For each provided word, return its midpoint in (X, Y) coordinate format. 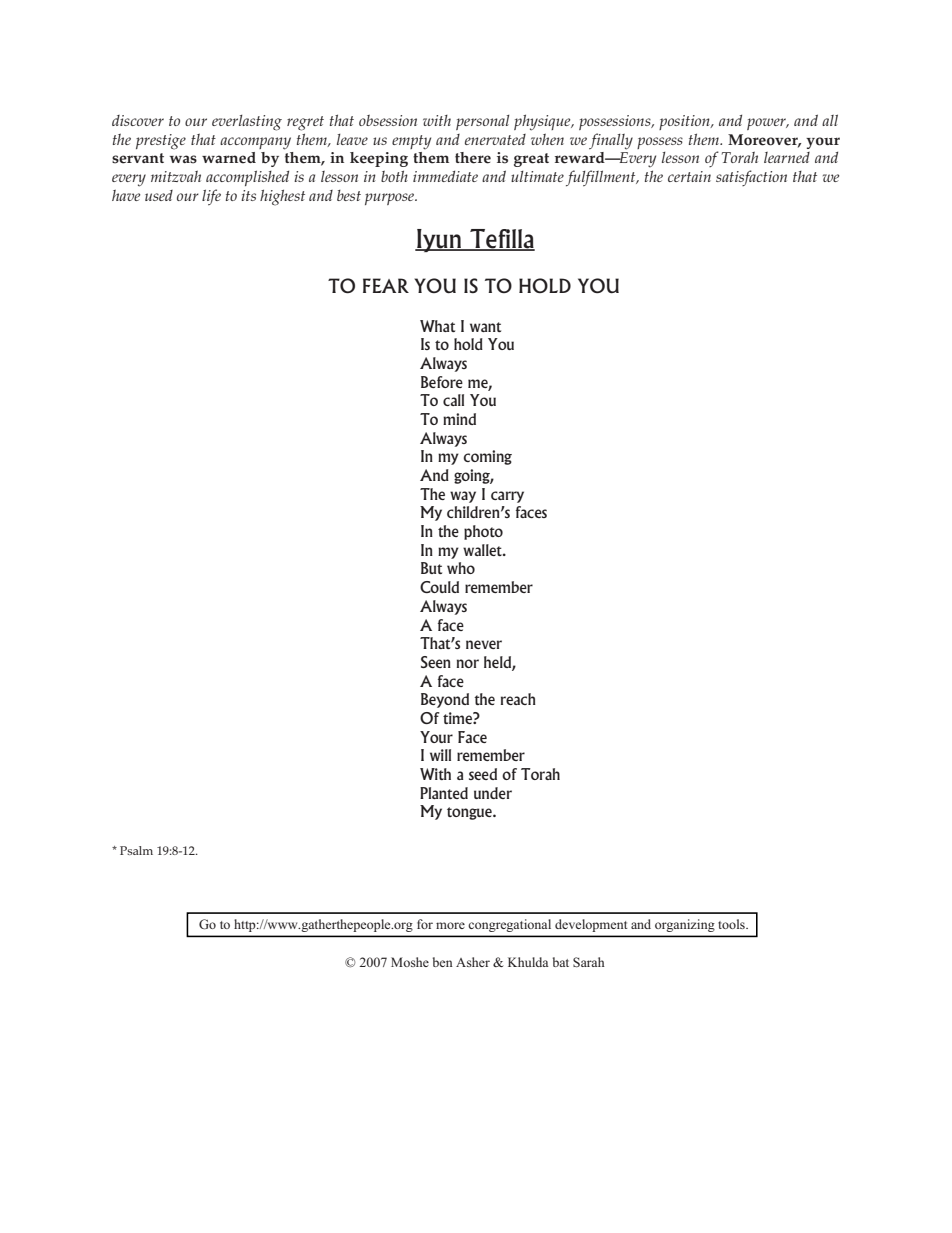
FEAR (386, 285)
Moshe (410, 962)
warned (229, 158)
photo (483, 532)
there (473, 158)
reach (518, 699)
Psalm (136, 850)
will (440, 755)
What (437, 326)
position (685, 122)
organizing (684, 925)
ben (443, 962)
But (431, 568)
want (485, 327)
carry (507, 497)
